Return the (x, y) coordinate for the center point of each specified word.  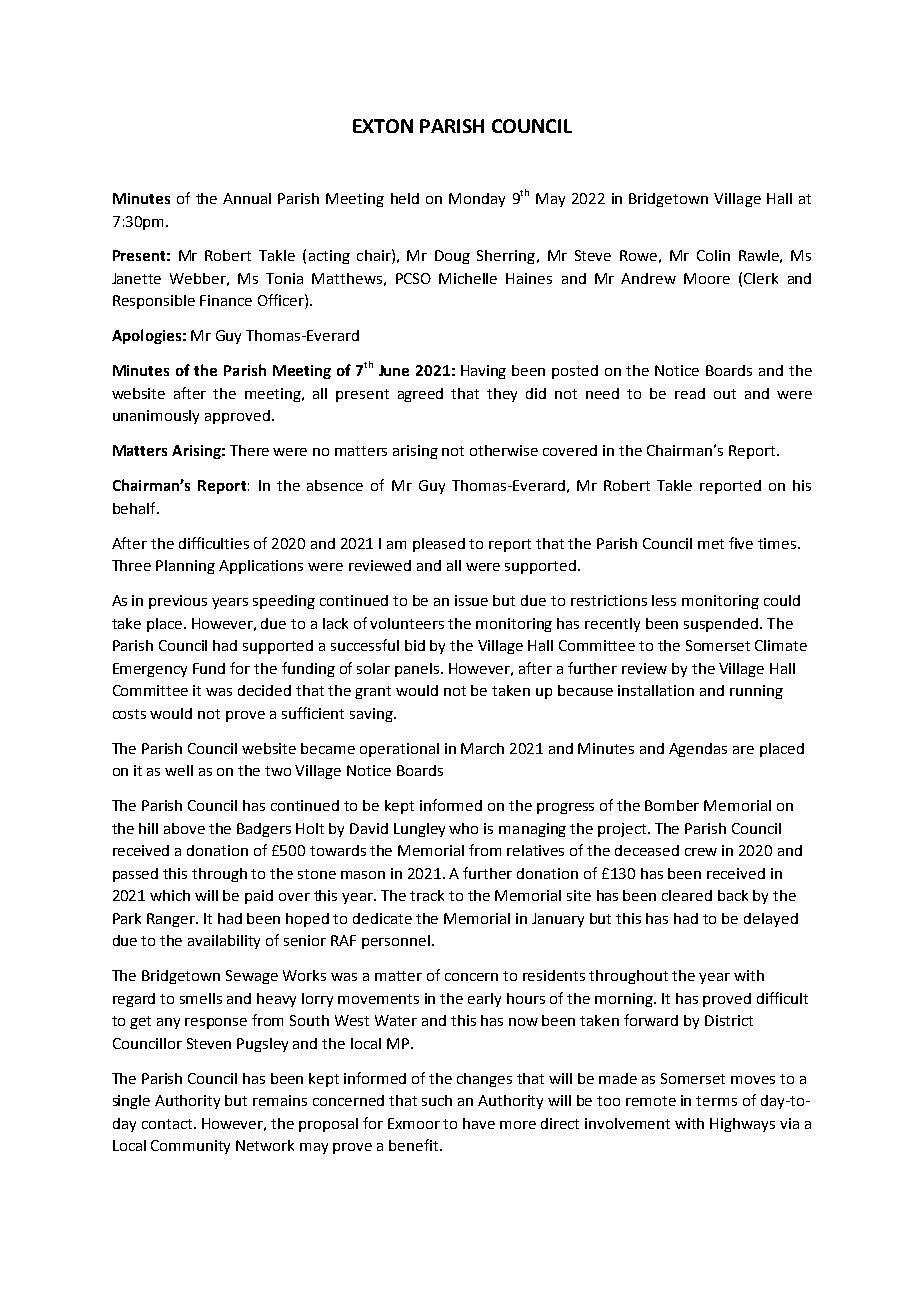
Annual (247, 198)
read (690, 393)
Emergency (150, 670)
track (427, 895)
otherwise (504, 450)
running (756, 692)
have (479, 1123)
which (170, 895)
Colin (713, 255)
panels (418, 670)
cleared (687, 895)
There (249, 450)
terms (716, 1101)
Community (190, 1147)
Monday (477, 200)
